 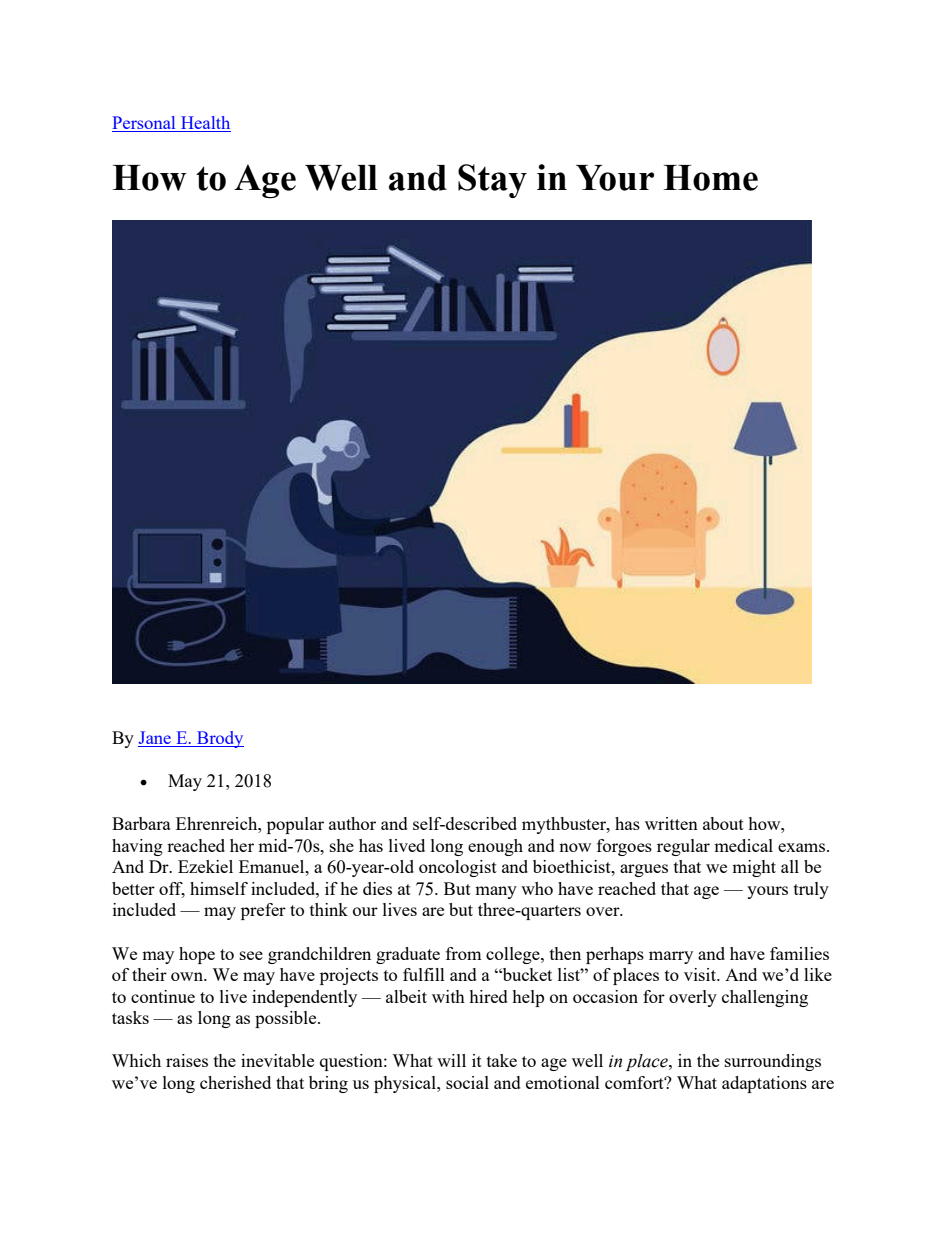 I want to click on will, so click(x=451, y=1060).
